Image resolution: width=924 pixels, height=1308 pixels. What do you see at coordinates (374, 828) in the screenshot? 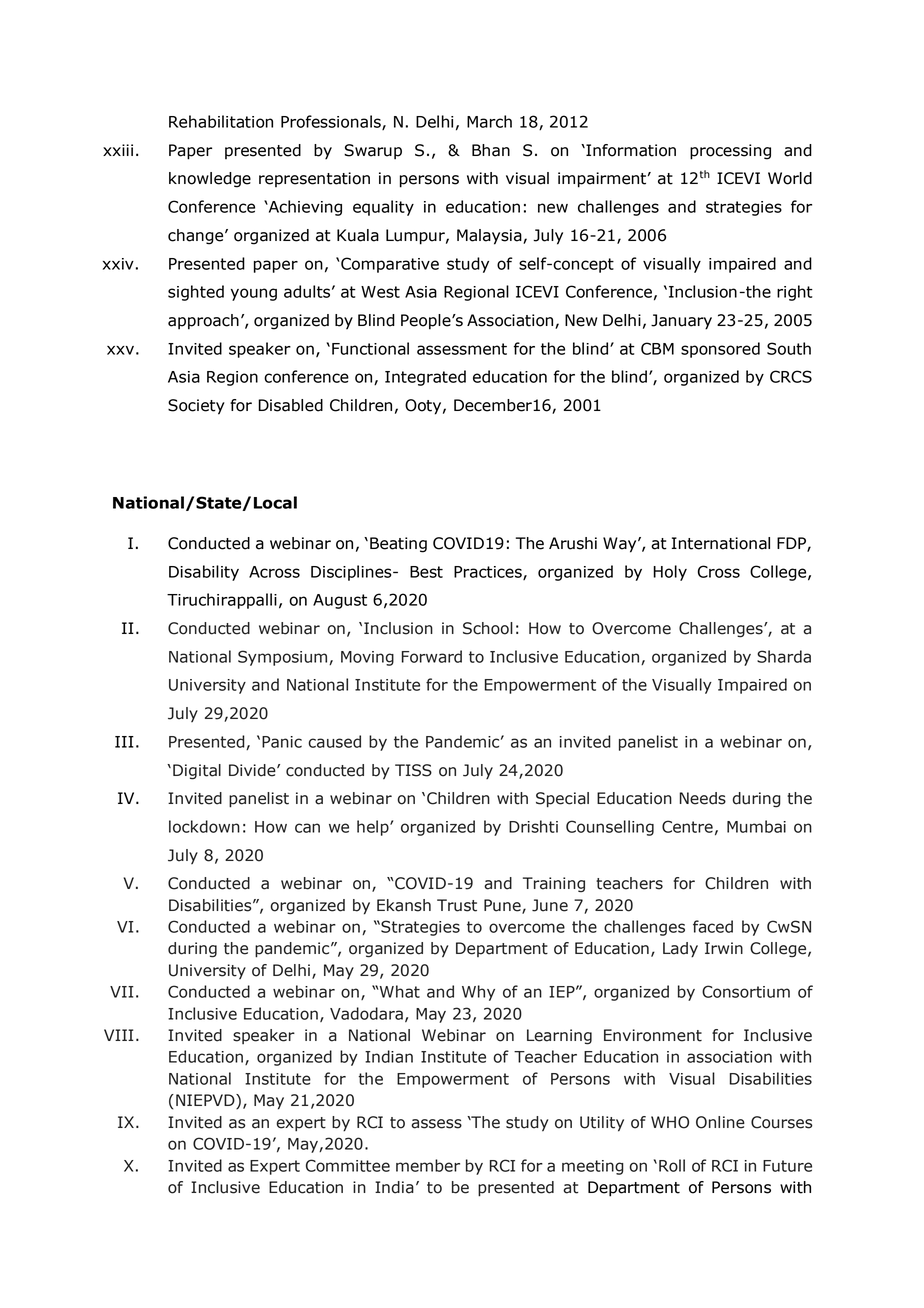
I see `help` at bounding box center [374, 828].
